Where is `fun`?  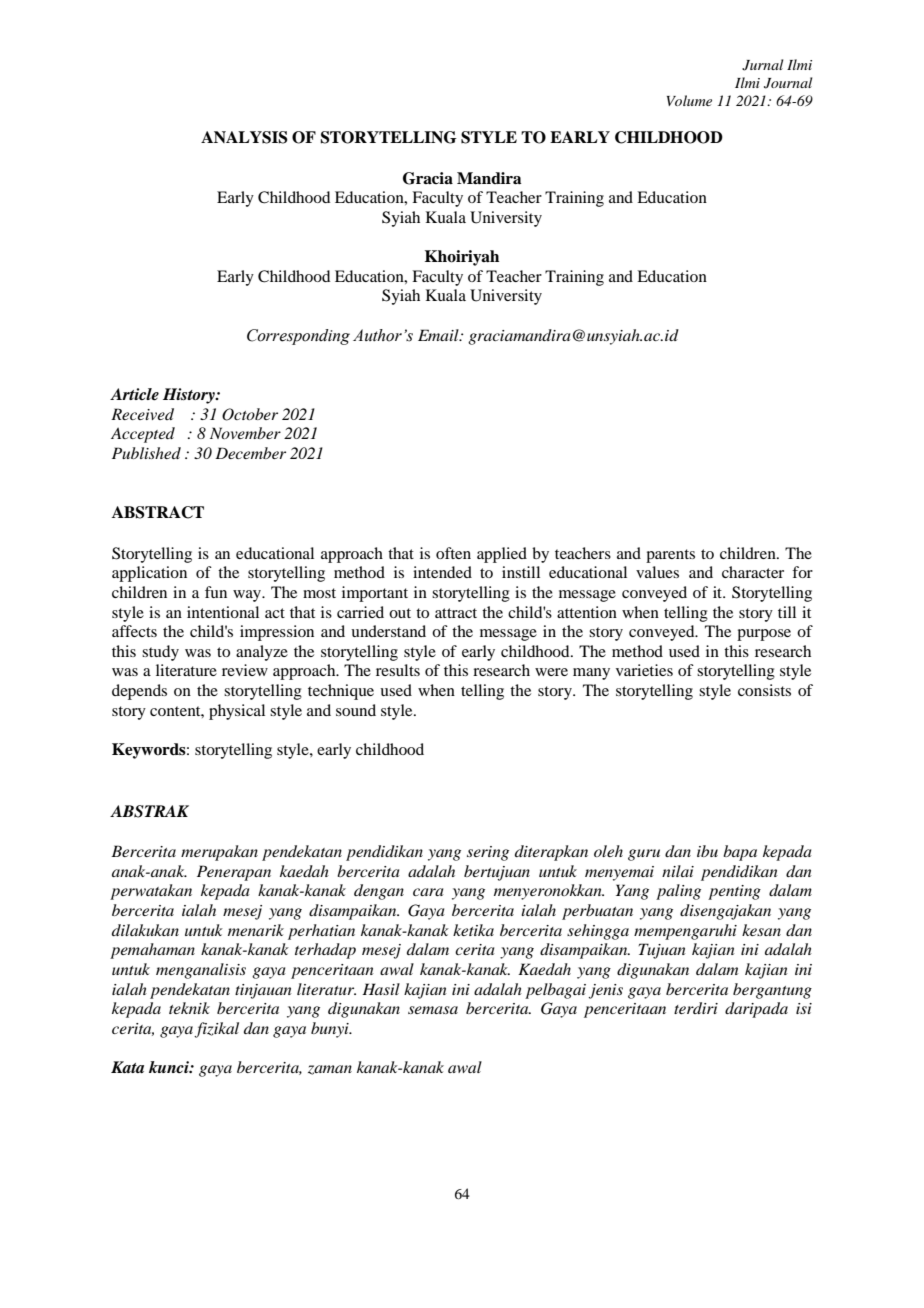 fun is located at coordinates (216, 592).
